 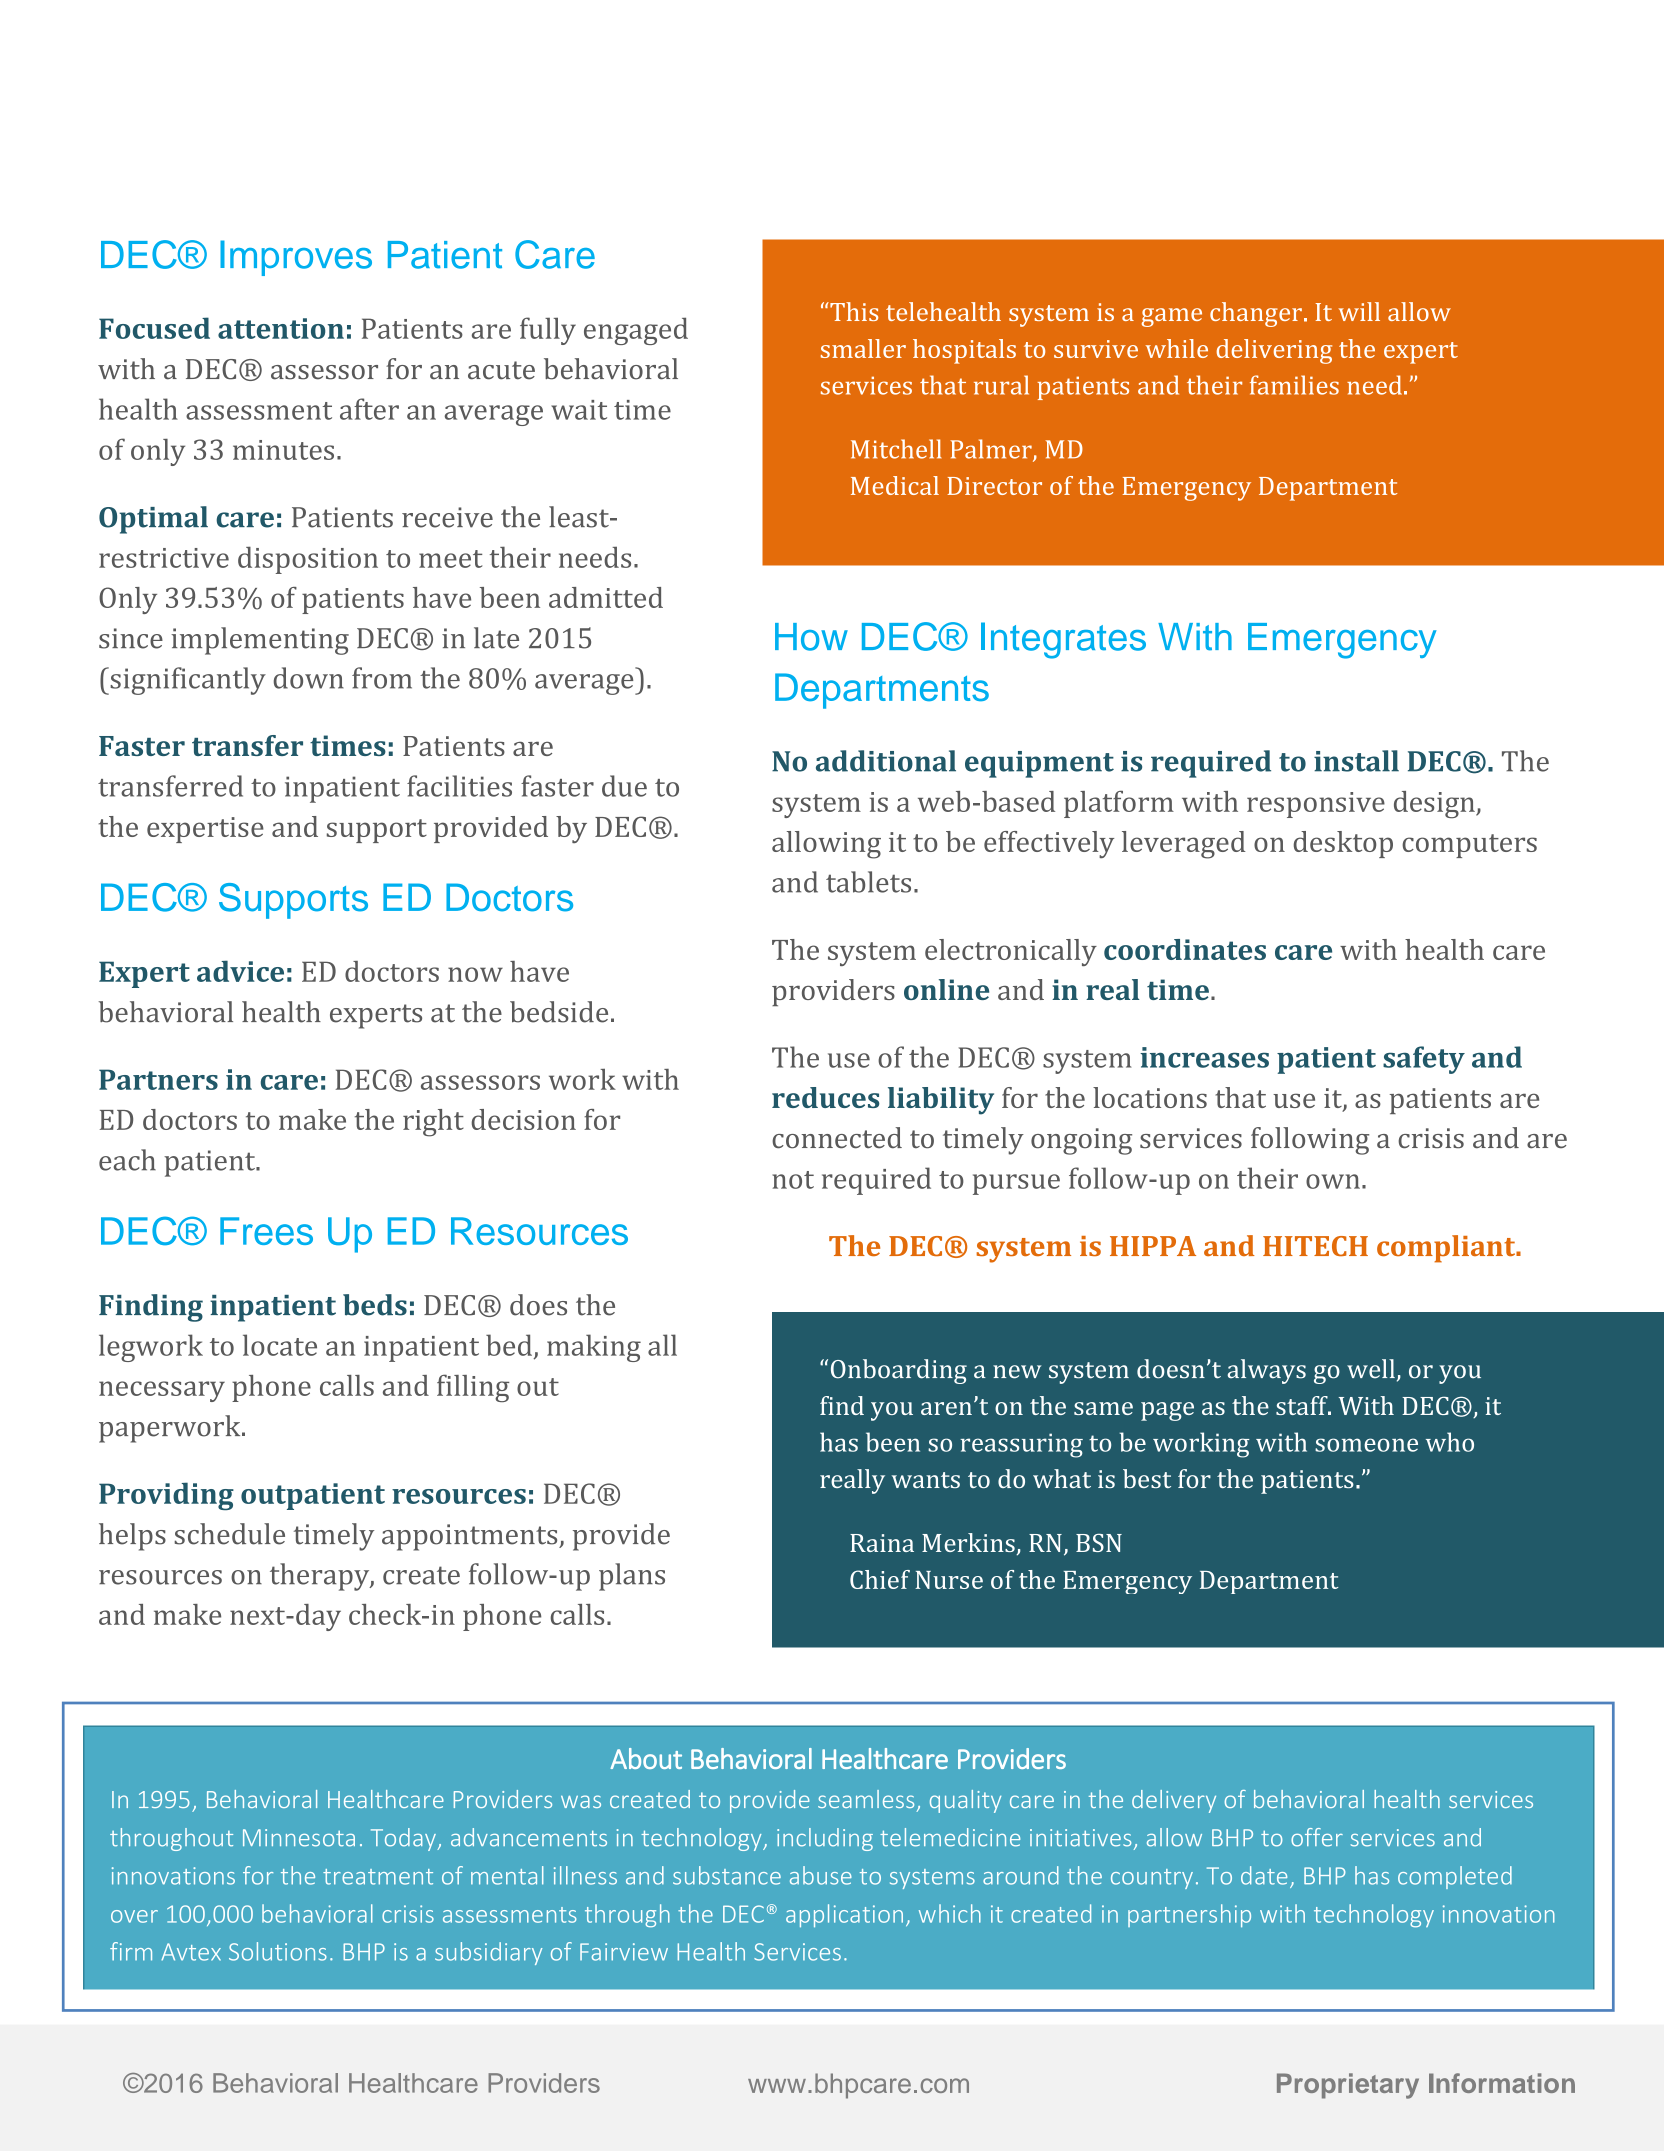 What do you see at coordinates (266, 1231) in the screenshot?
I see `Frees` at bounding box center [266, 1231].
